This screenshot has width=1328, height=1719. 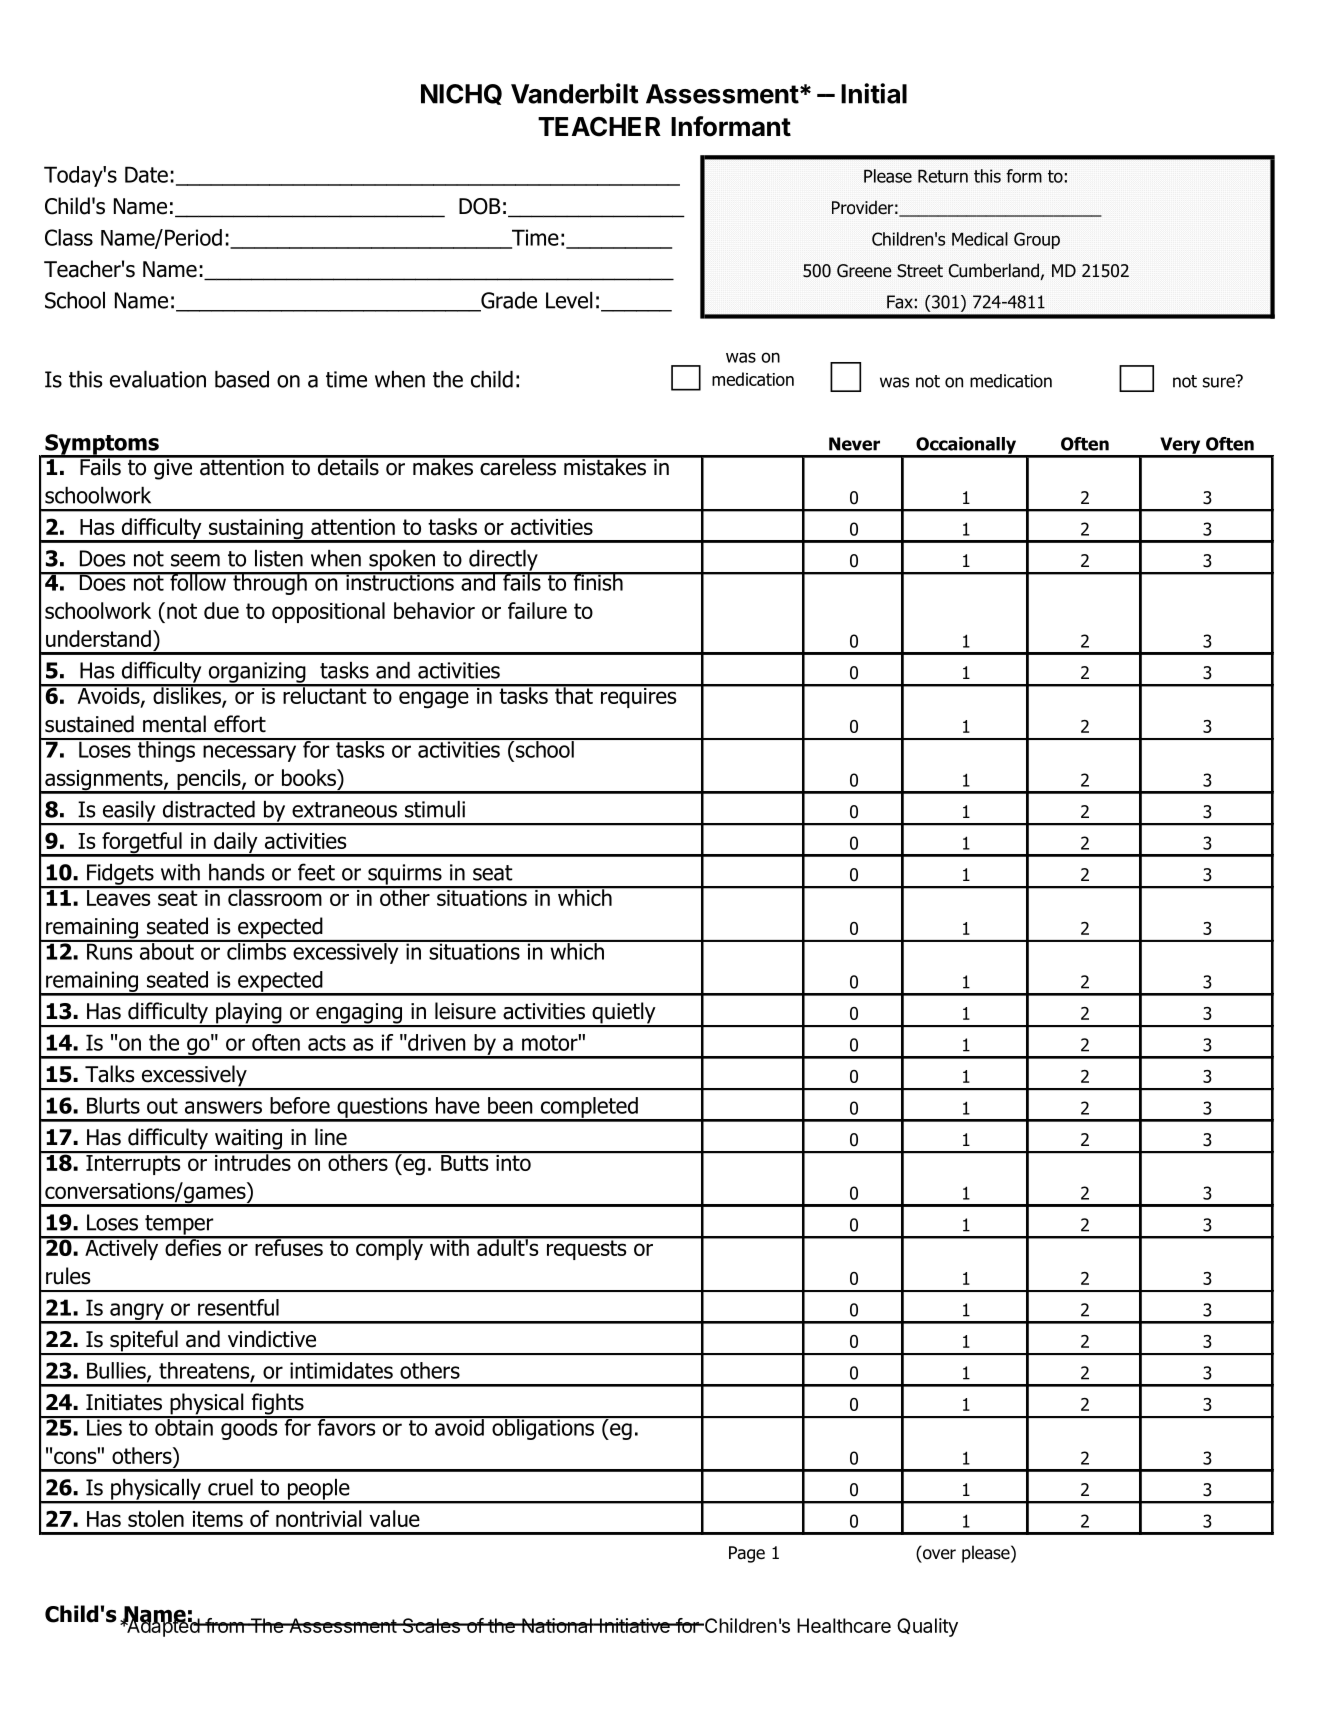 I want to click on been, so click(x=510, y=1105).
